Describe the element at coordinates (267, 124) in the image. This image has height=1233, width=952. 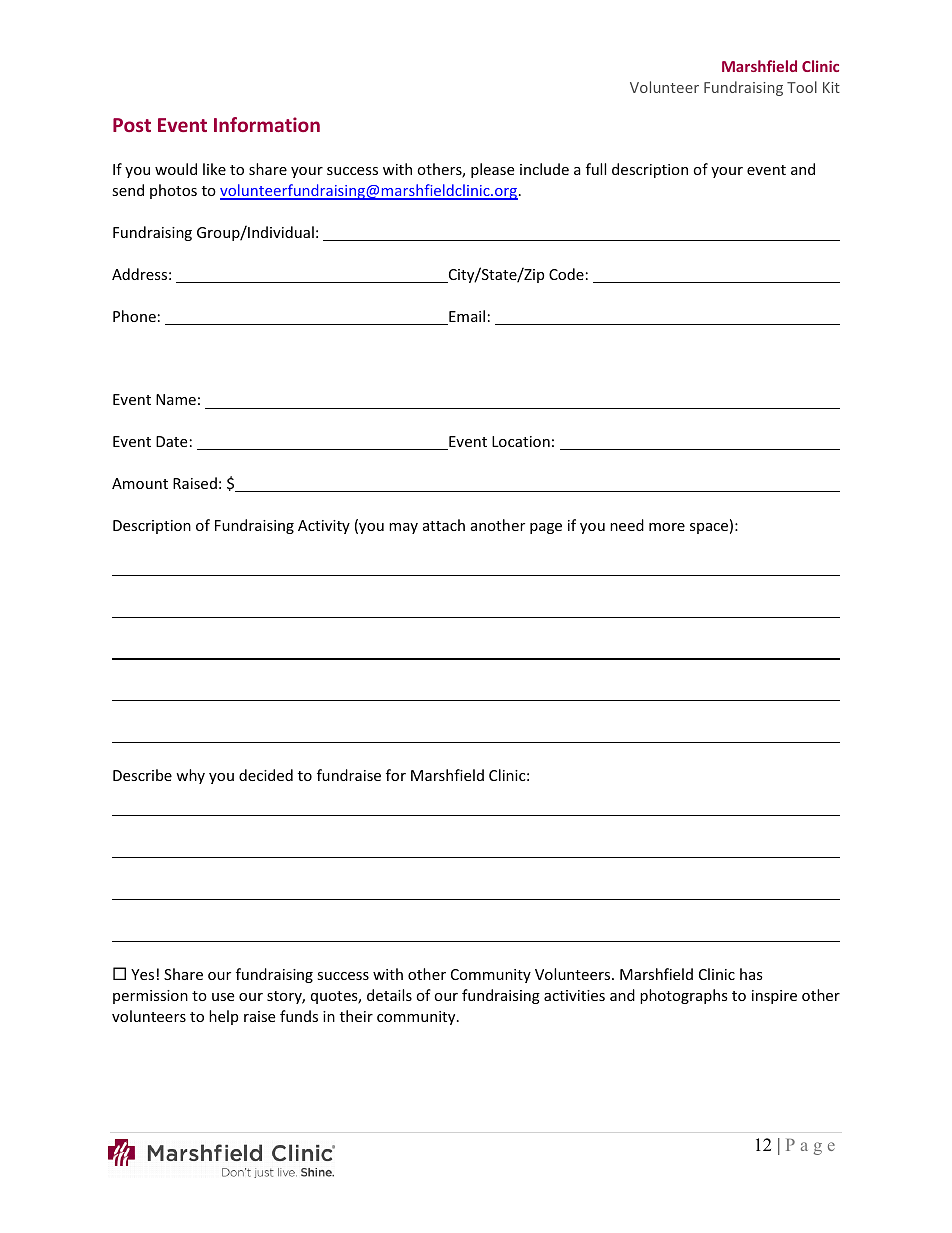
I see `Information` at that location.
